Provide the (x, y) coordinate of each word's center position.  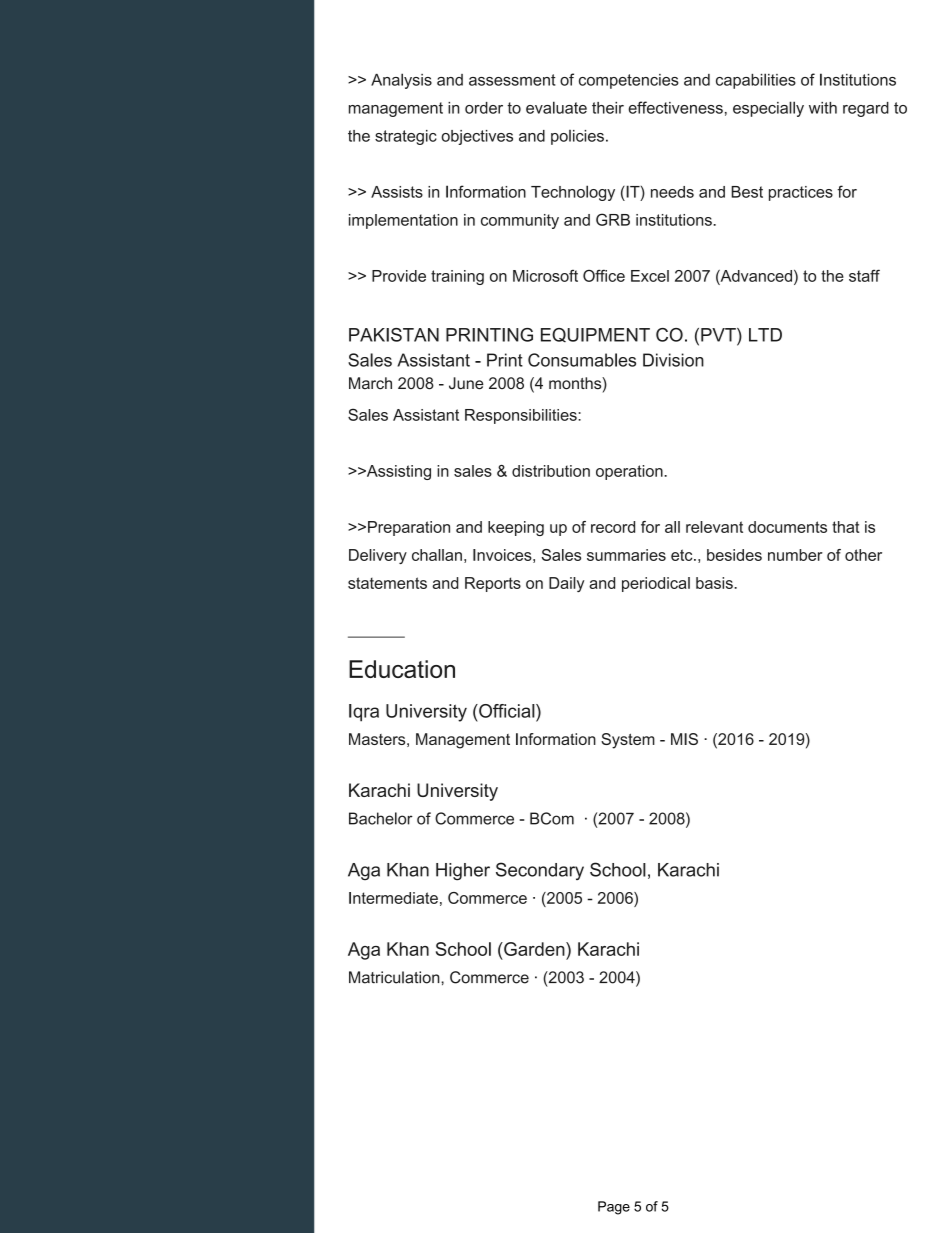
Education (402, 669)
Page (614, 1208)
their (608, 108)
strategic (406, 137)
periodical (656, 584)
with (823, 108)
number (795, 555)
